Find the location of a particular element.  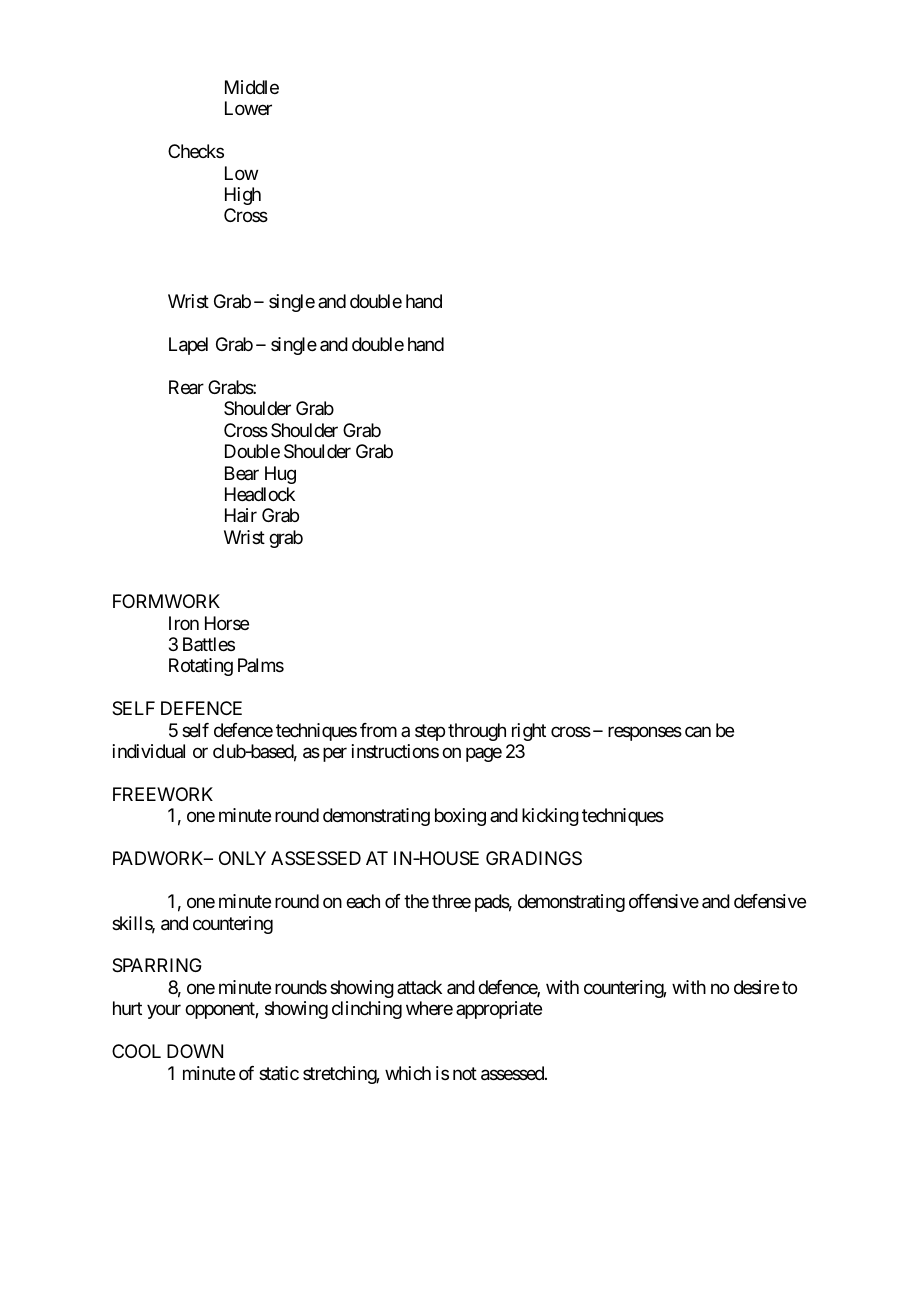

Headlock is located at coordinates (260, 494).
